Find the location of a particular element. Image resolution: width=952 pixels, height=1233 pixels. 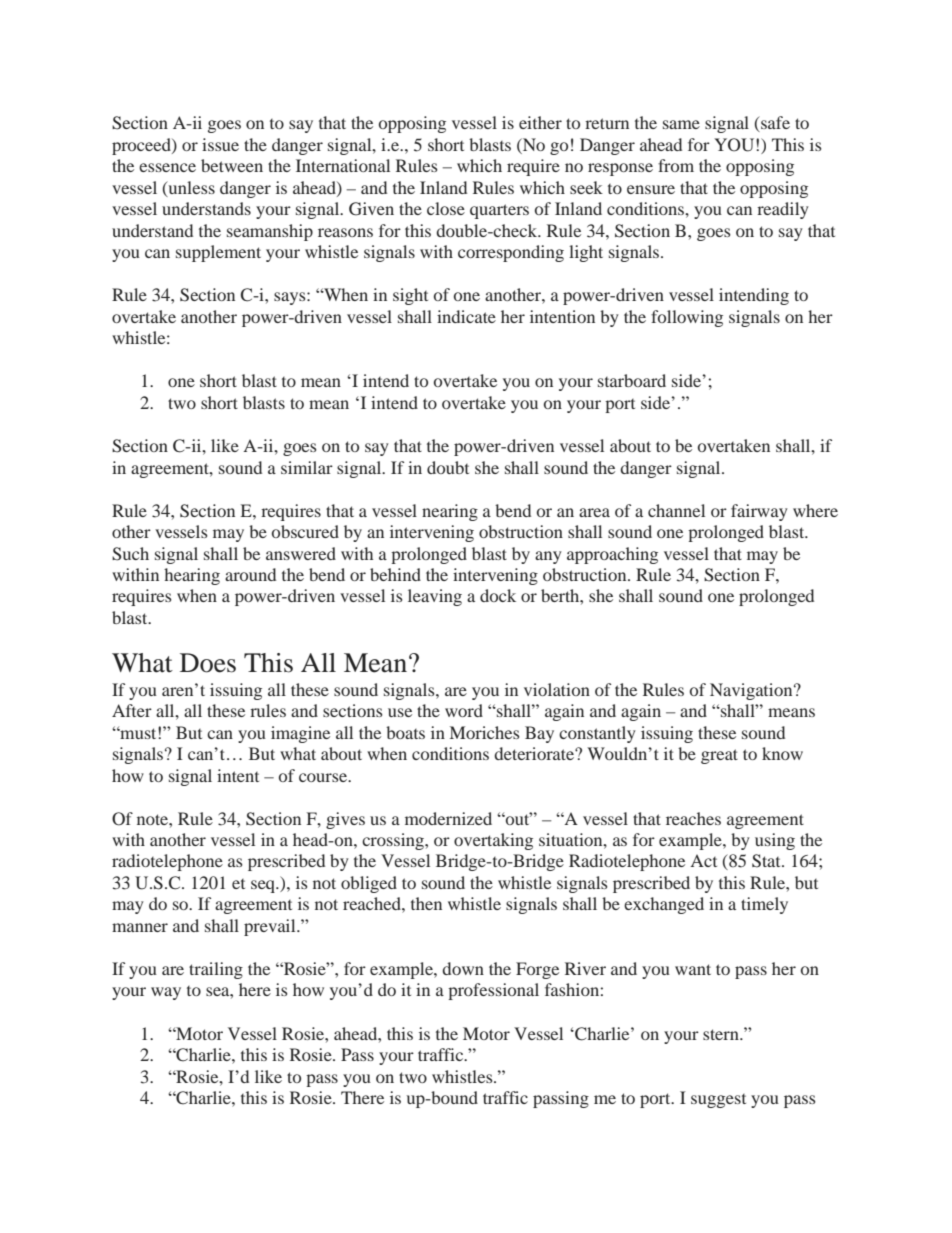

from is located at coordinates (676, 165).
